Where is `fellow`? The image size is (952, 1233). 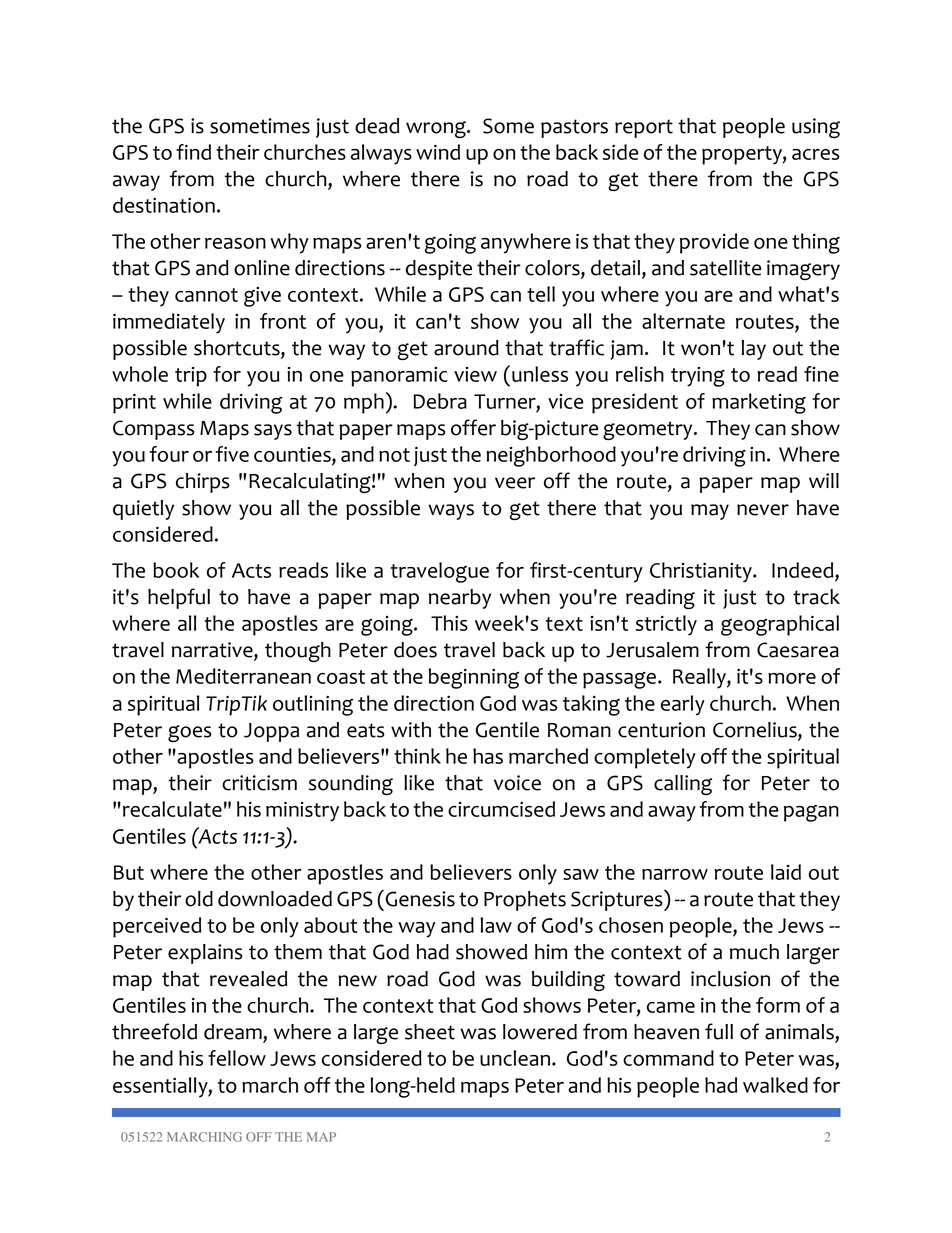
fellow is located at coordinates (237, 1058).
